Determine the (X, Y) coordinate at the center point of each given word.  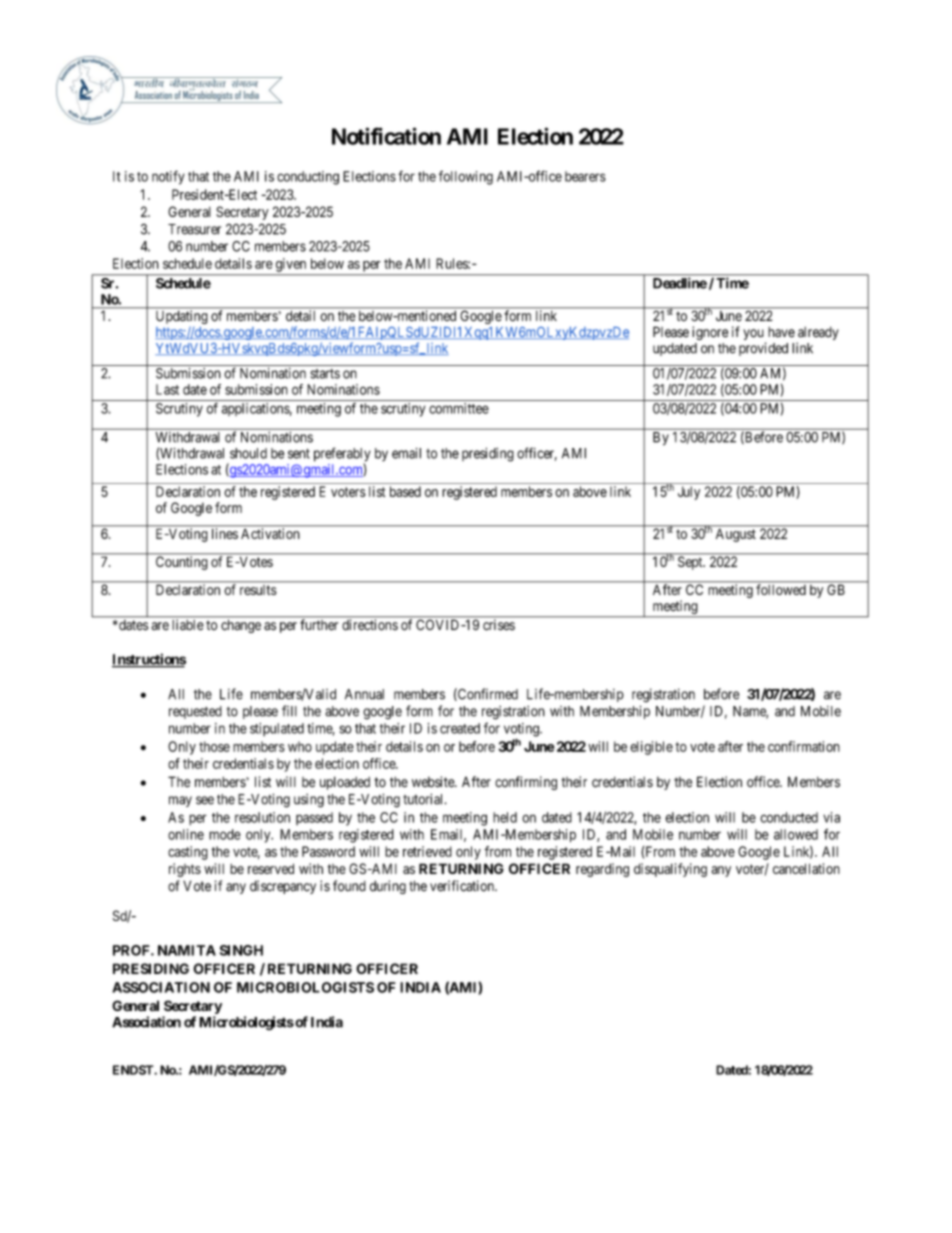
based (405, 491)
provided (763, 349)
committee (459, 408)
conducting (308, 178)
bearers (585, 176)
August (736, 535)
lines (225, 533)
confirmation (804, 746)
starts (325, 374)
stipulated (277, 729)
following (466, 178)
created (460, 728)
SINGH (241, 950)
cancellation (806, 868)
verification (463, 886)
